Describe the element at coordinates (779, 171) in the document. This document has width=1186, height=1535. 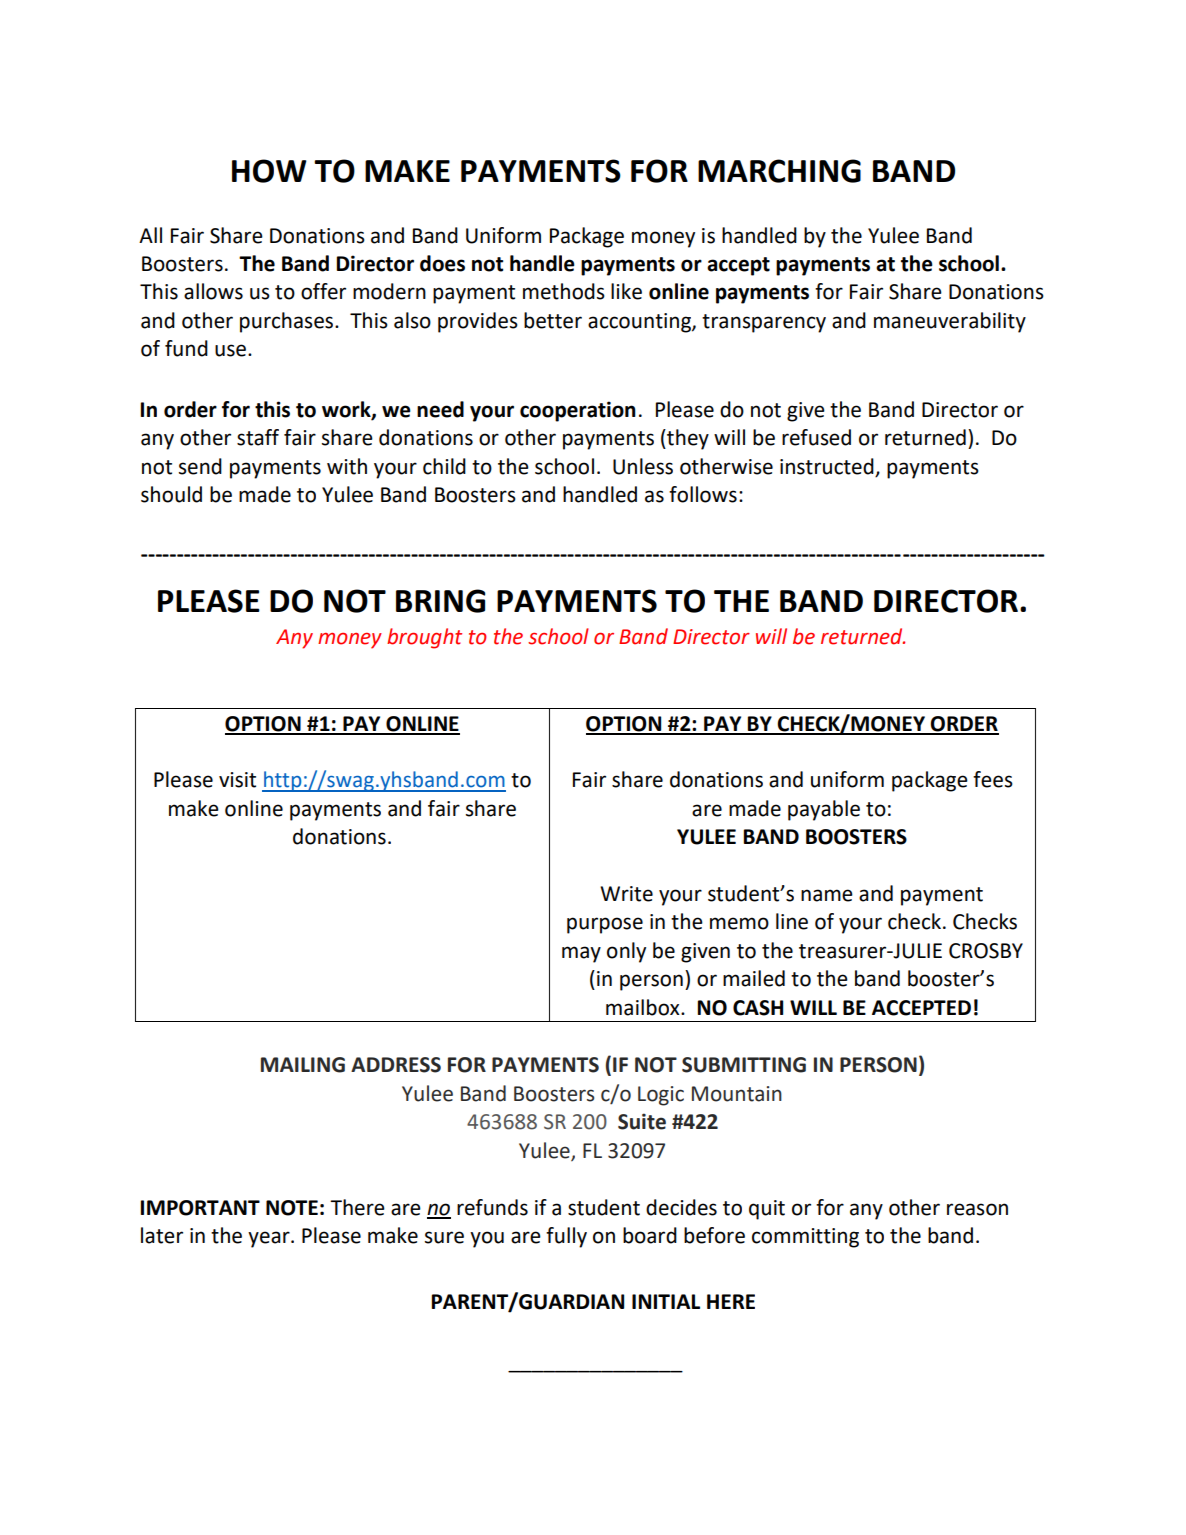
I see `MARCHING` at that location.
